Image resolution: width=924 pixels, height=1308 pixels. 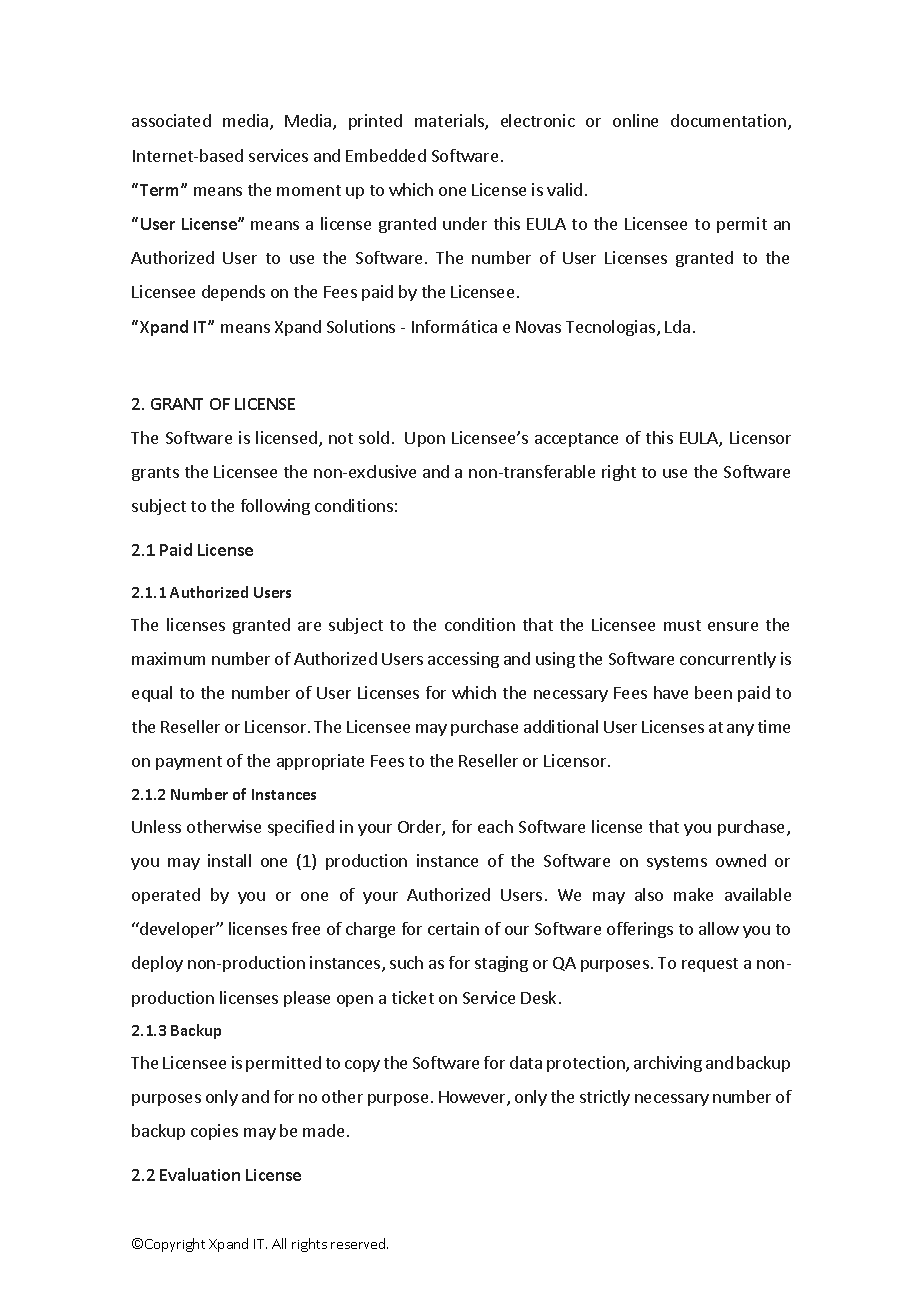 I want to click on reserved, so click(x=359, y=1243).
